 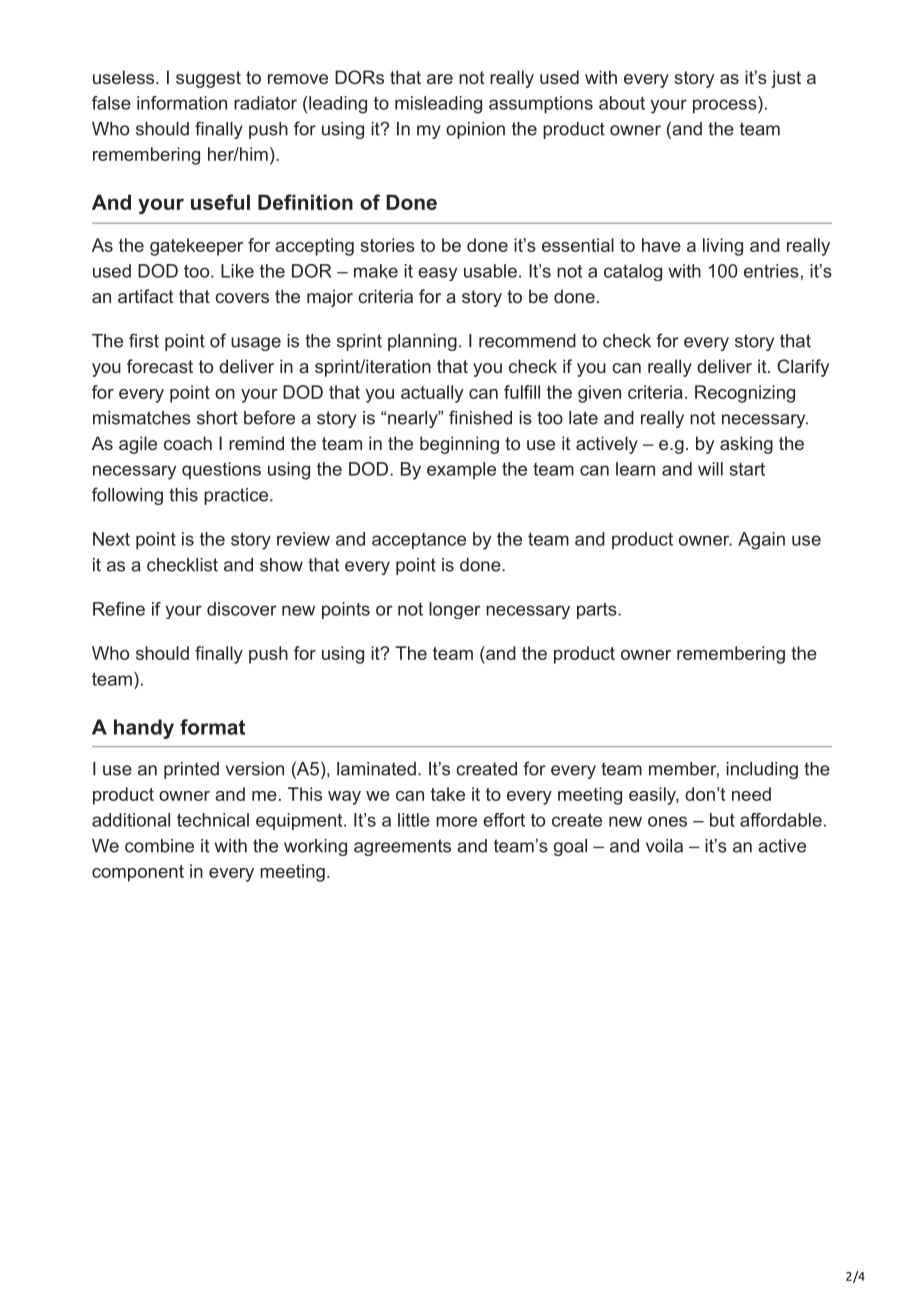 I want to click on process, so click(x=725, y=106).
